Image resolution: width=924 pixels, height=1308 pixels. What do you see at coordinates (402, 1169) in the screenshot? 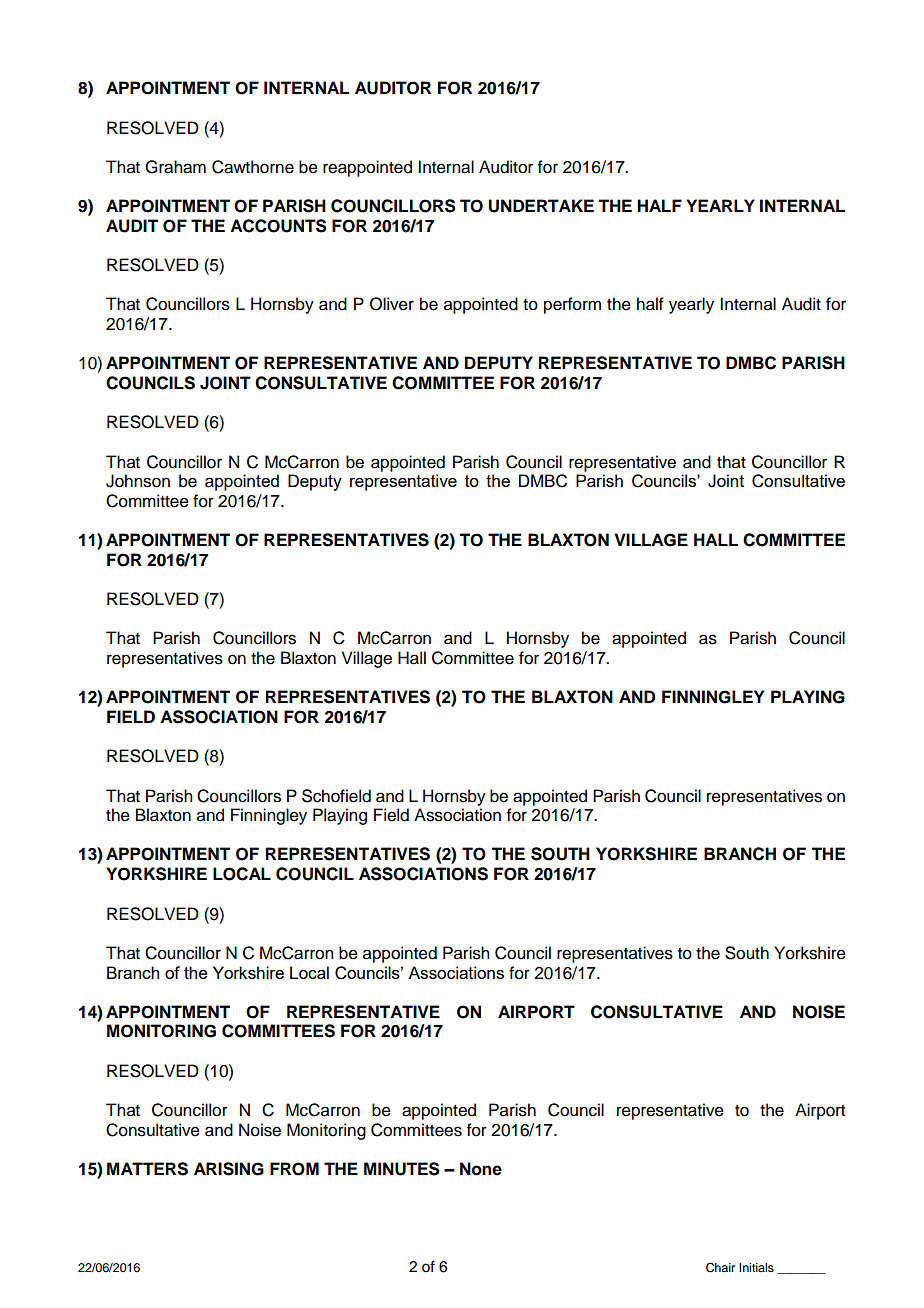
I see `MINUTES` at bounding box center [402, 1169].
